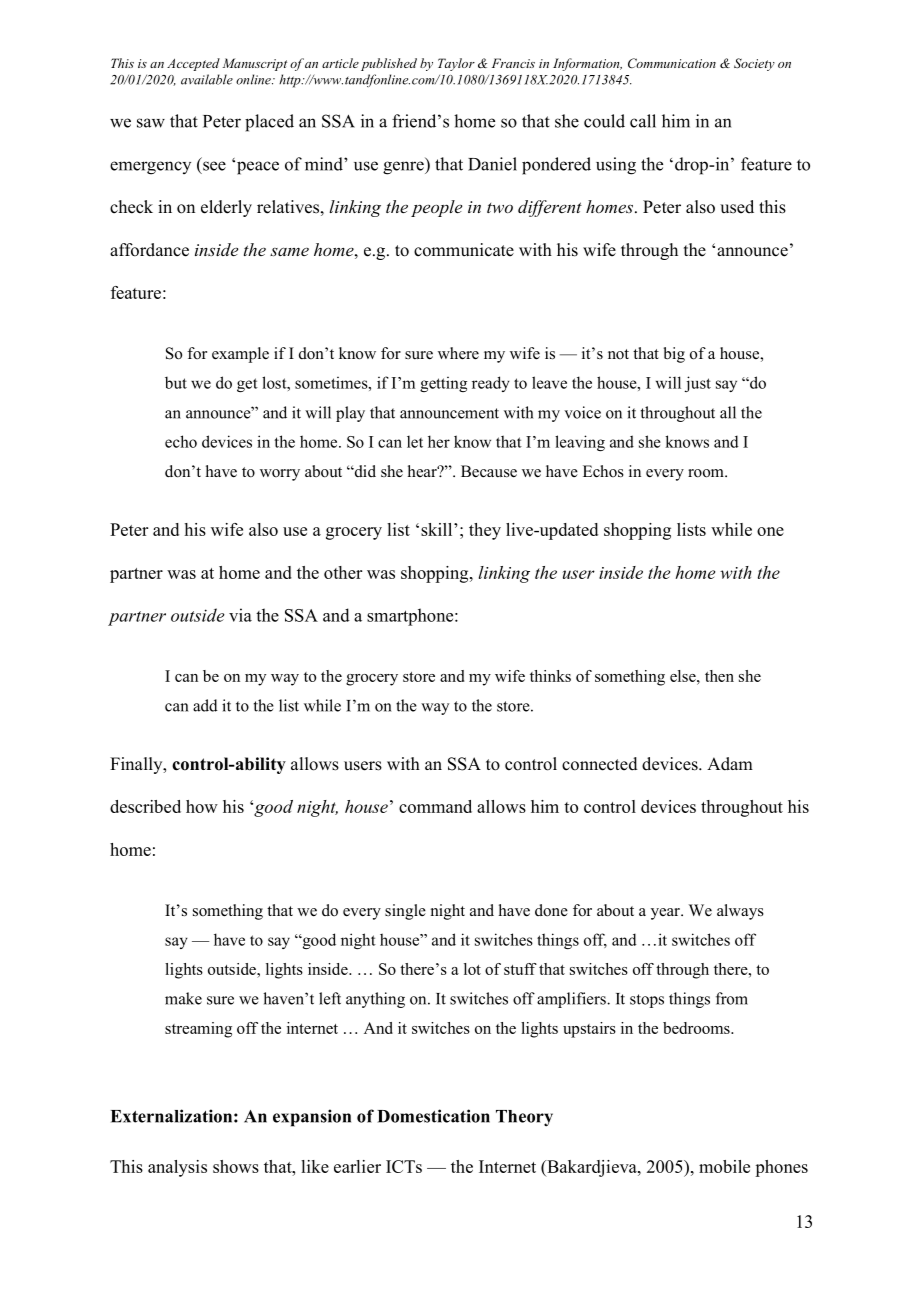  Describe the element at coordinates (456, 64) in the screenshot. I see `Taylor` at that location.
